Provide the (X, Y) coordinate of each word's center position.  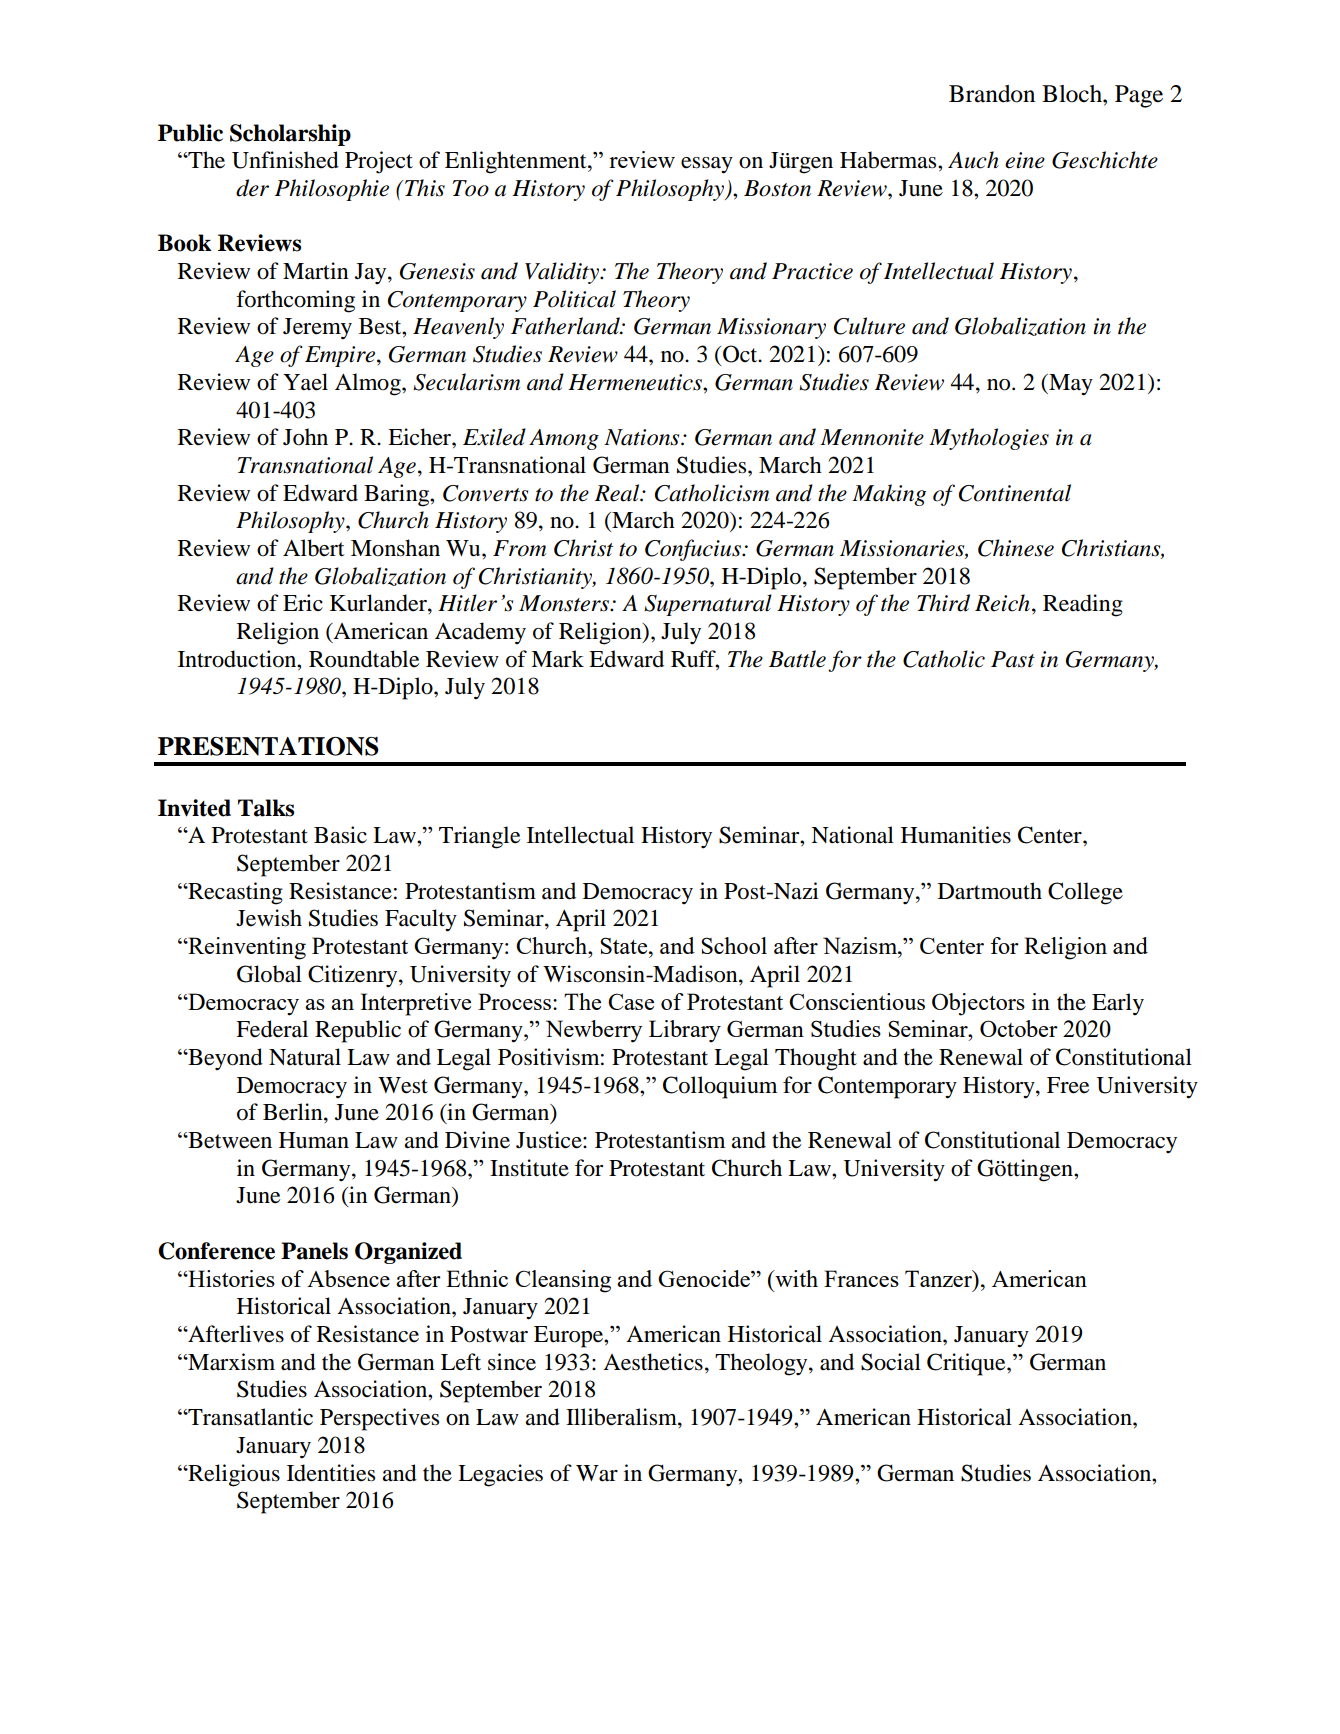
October (1019, 1028)
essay (707, 165)
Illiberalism (622, 1418)
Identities (331, 1473)
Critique (967, 1364)
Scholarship (290, 135)
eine (1025, 160)
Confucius (694, 550)
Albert (314, 548)
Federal (272, 1029)
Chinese (1016, 548)
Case (631, 1001)
